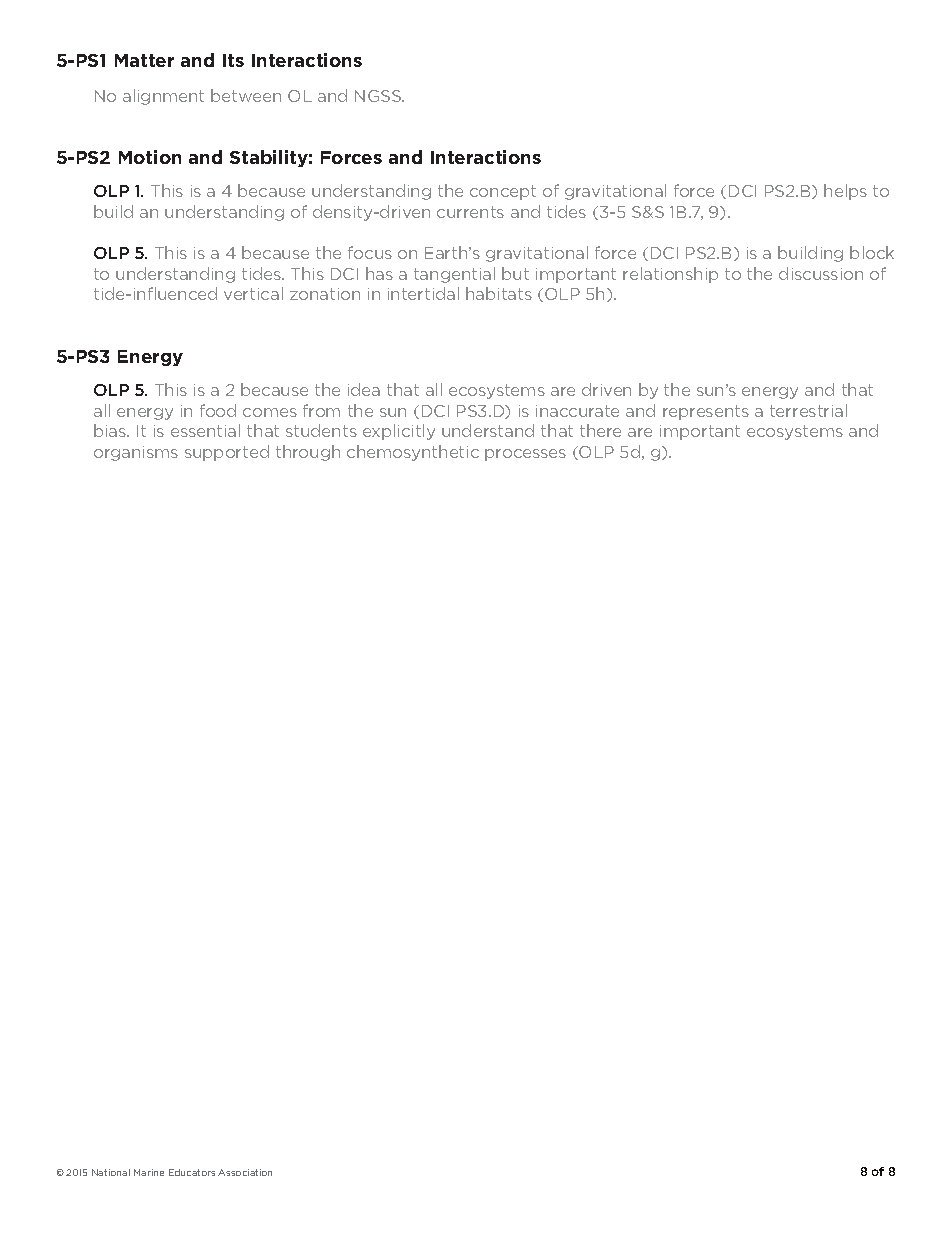  Describe the element at coordinates (379, 96) in the page. I see `NGSS` at that location.
